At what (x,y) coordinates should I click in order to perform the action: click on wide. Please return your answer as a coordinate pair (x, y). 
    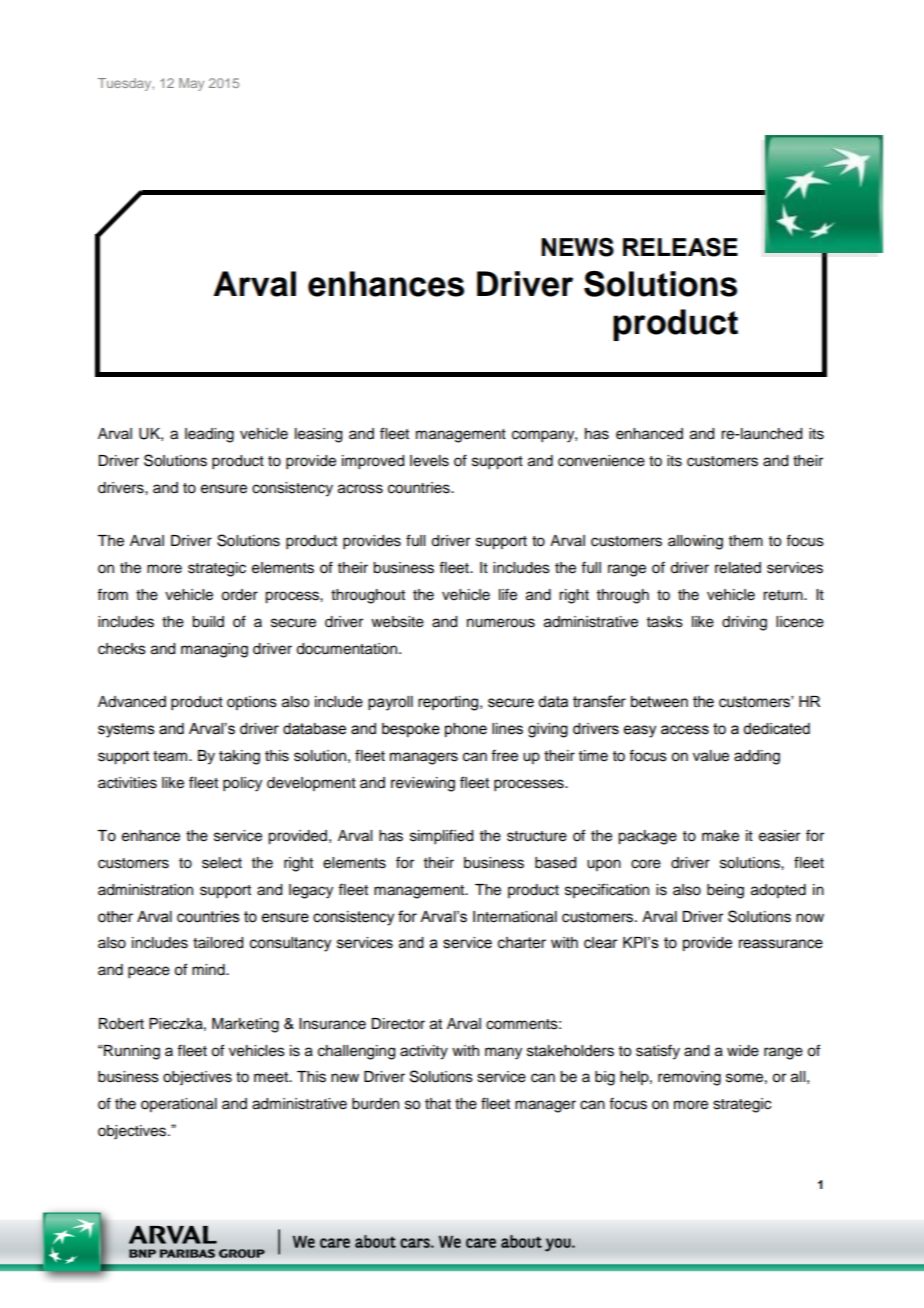
    Looking at the image, I should click on (743, 1051).
